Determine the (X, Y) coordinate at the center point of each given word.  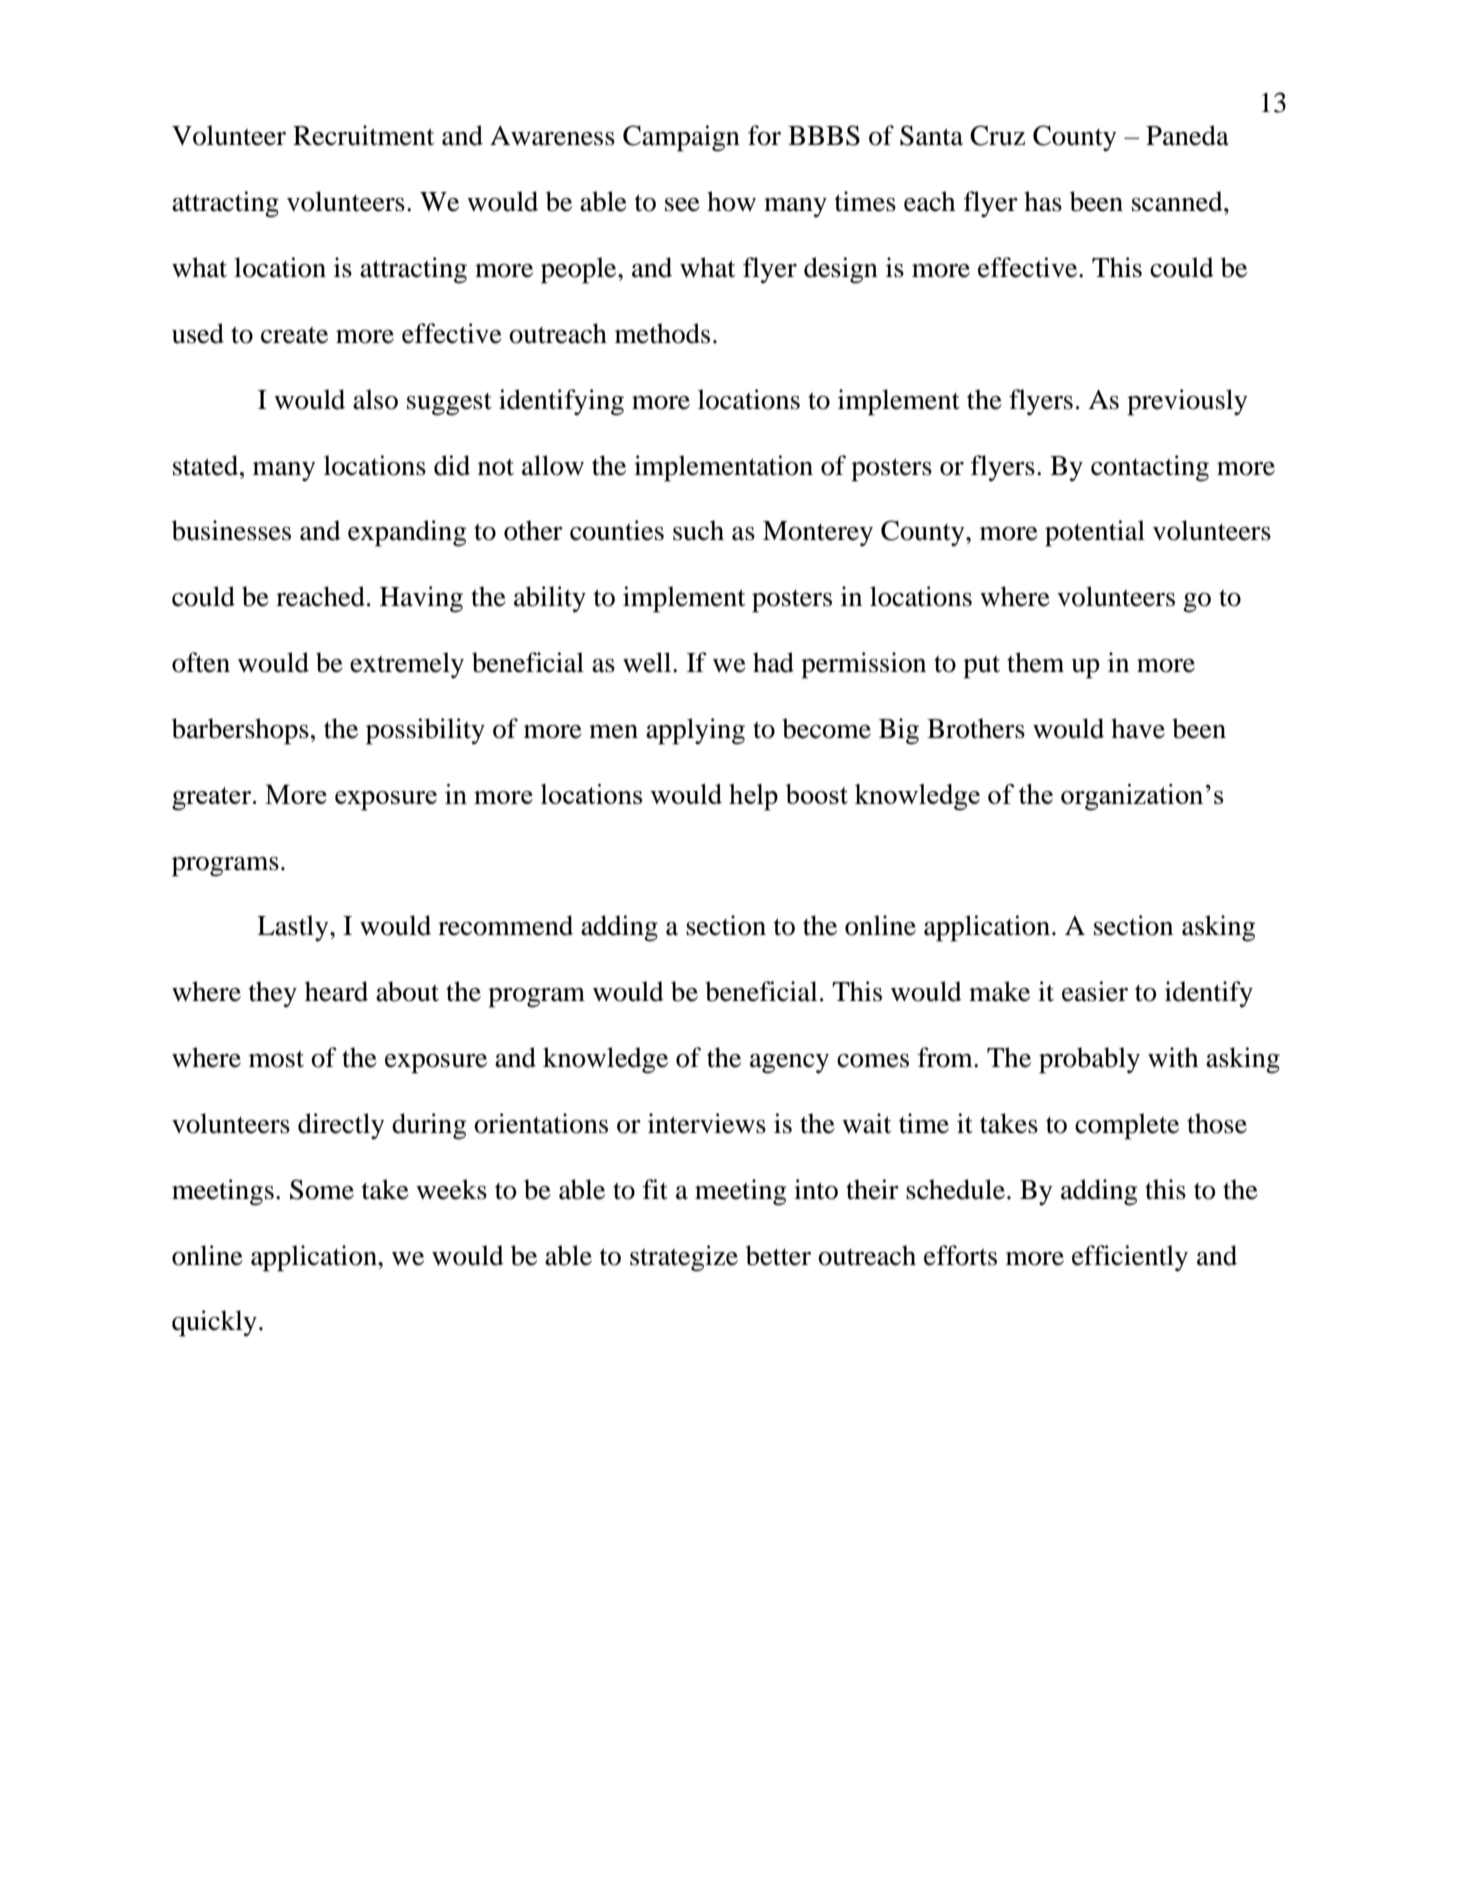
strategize (684, 1258)
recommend (505, 925)
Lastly (294, 928)
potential (1095, 533)
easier (1095, 991)
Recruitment (363, 135)
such (698, 530)
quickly (214, 1323)
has (1043, 201)
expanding (407, 533)
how (731, 201)
